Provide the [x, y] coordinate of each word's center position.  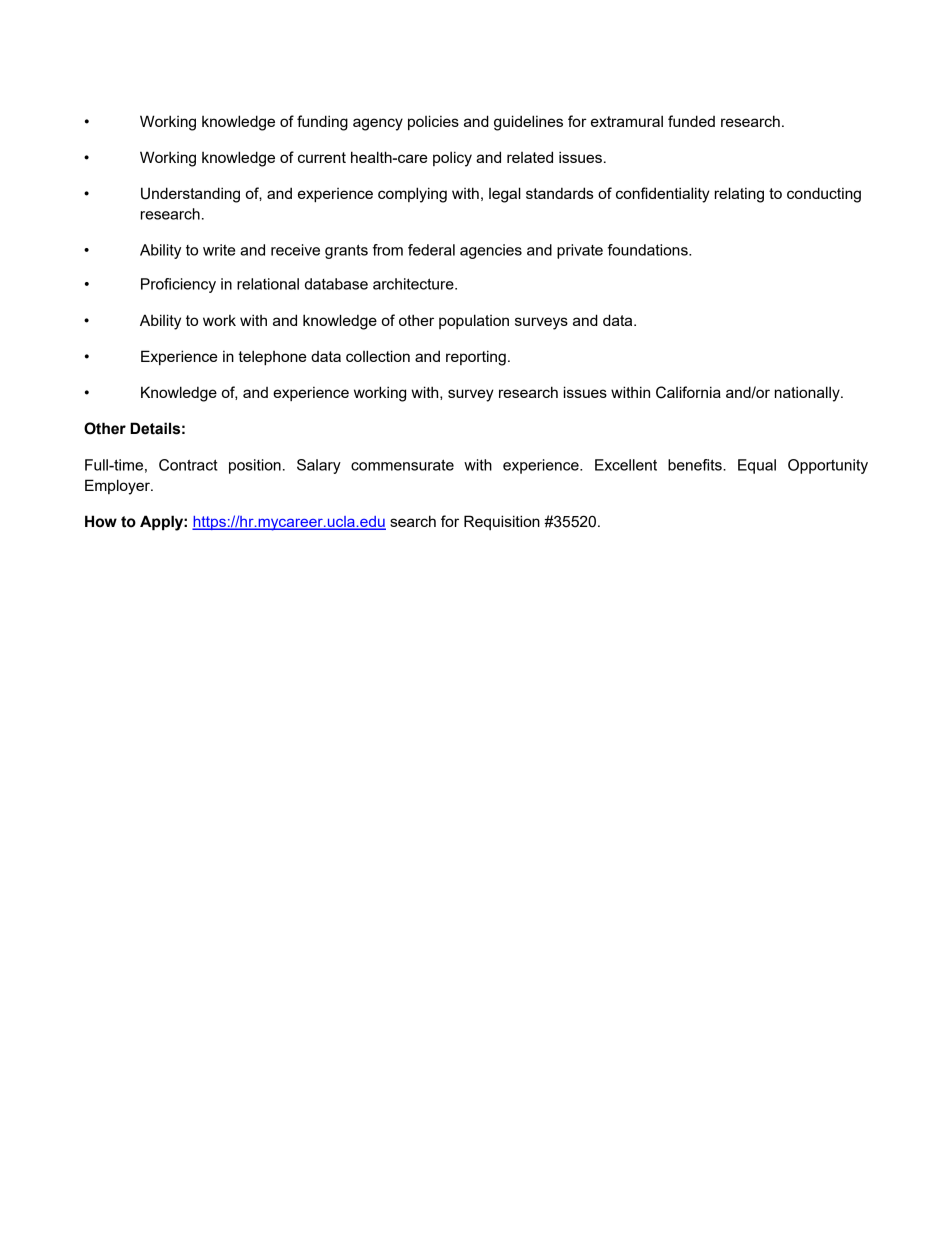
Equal [757, 466]
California [688, 392]
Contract [188, 465]
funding [322, 123]
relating [739, 195]
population [474, 321]
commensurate [402, 465]
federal [431, 250]
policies [433, 122]
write [219, 250]
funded [691, 121]
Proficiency [178, 285]
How [101, 521]
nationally [808, 394]
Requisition [502, 522]
